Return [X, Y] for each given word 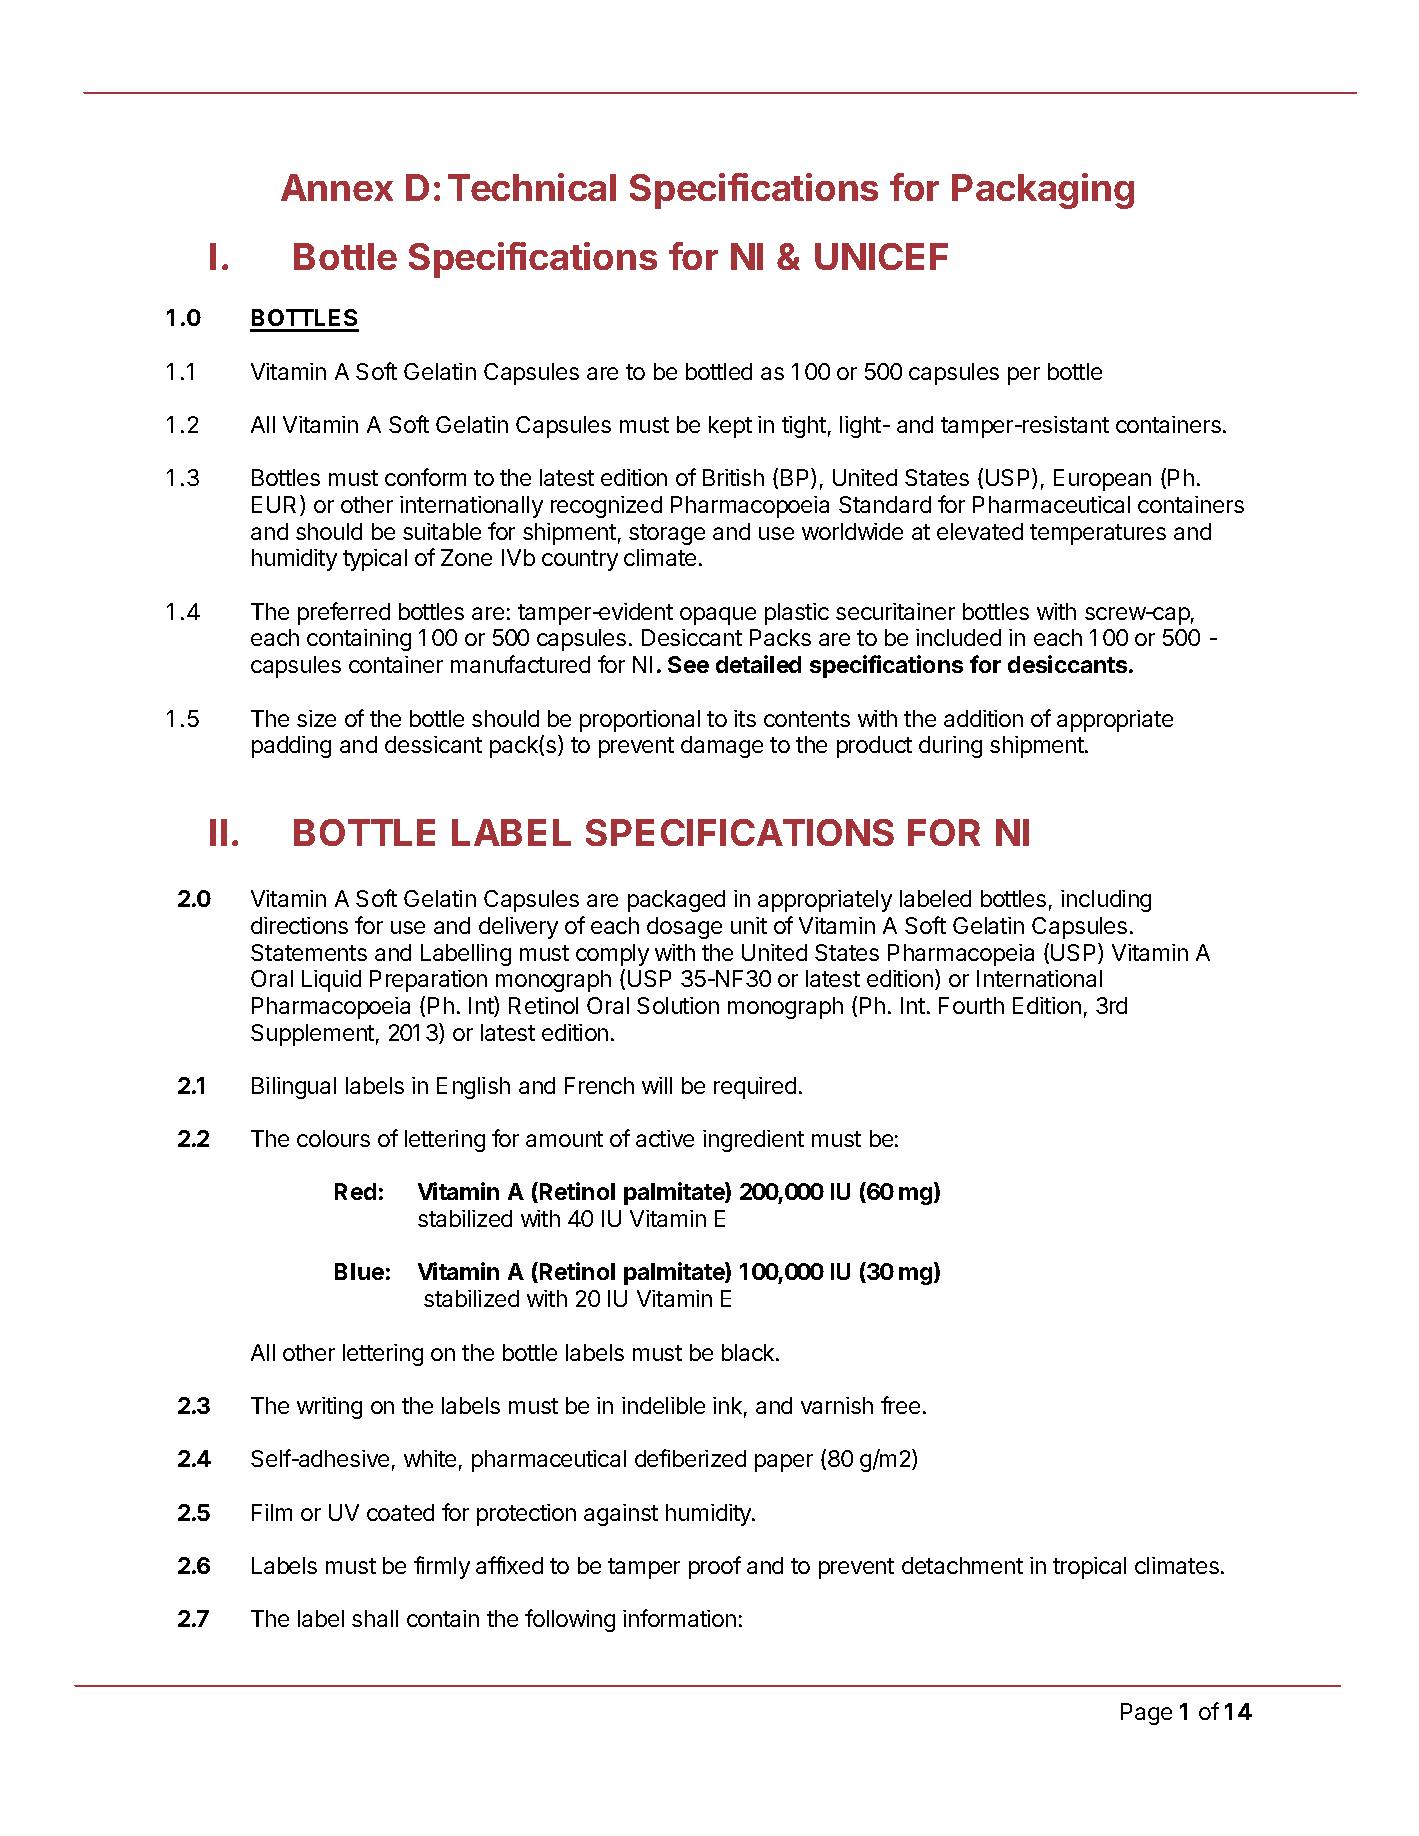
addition [983, 718]
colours [333, 1138]
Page [1146, 1714]
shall [375, 1618]
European [1102, 480]
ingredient [753, 1141]
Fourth [971, 1005]
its [745, 718]
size [316, 718]
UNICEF [881, 256]
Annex [337, 187]
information [679, 1618]
